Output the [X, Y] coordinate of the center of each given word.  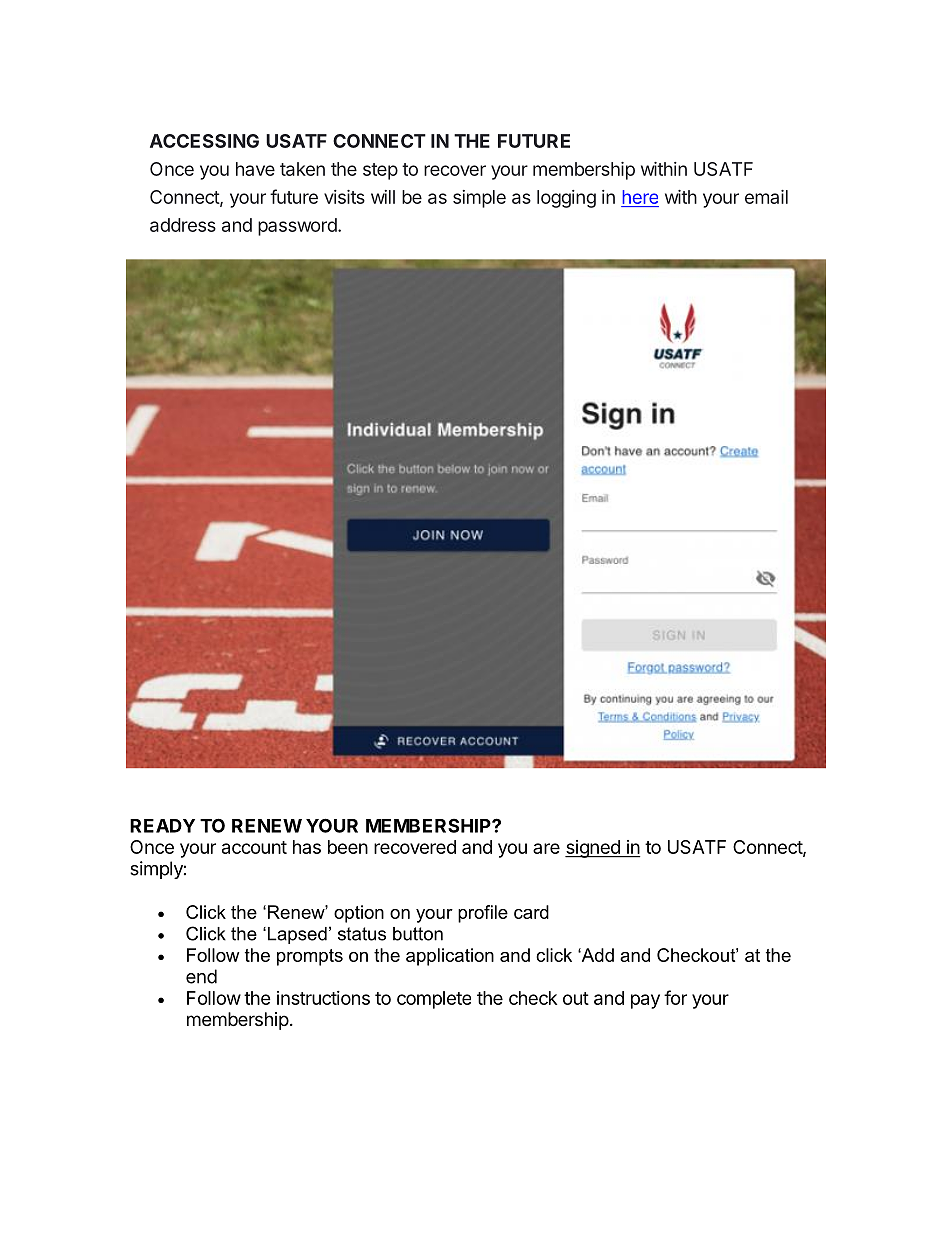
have [255, 169]
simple [479, 199]
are [546, 848]
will [383, 197]
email [766, 197]
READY [162, 826]
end [201, 976]
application [450, 957]
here [640, 198]
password [297, 227]
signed [593, 849]
